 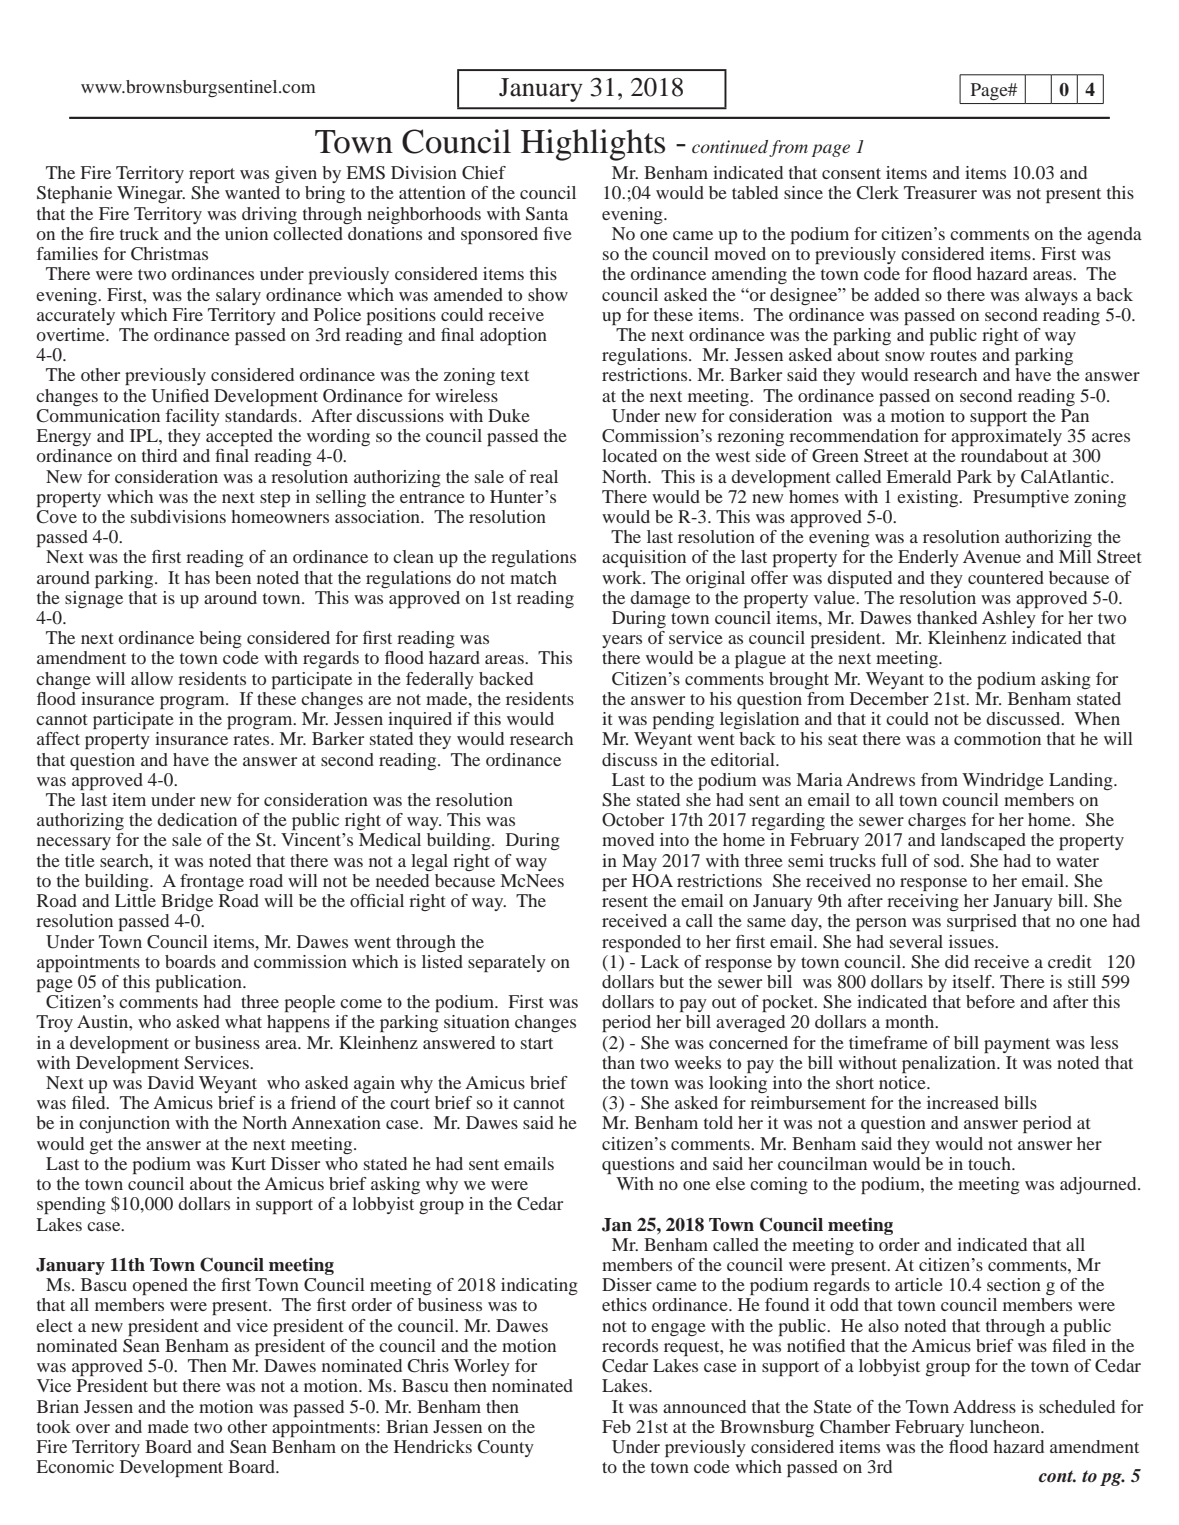 I want to click on report, so click(x=212, y=175).
